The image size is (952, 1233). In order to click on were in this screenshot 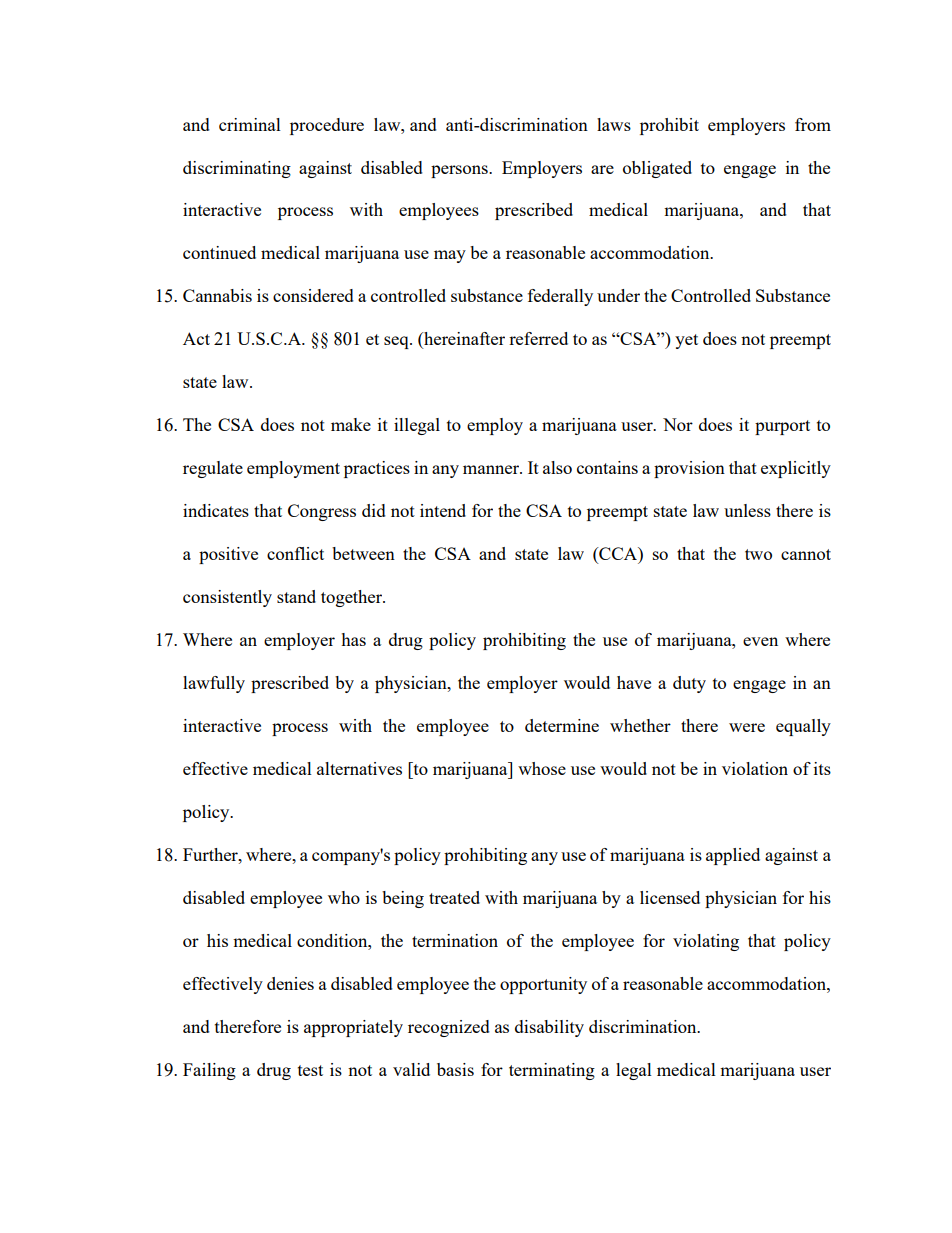, I will do `click(747, 727)`.
